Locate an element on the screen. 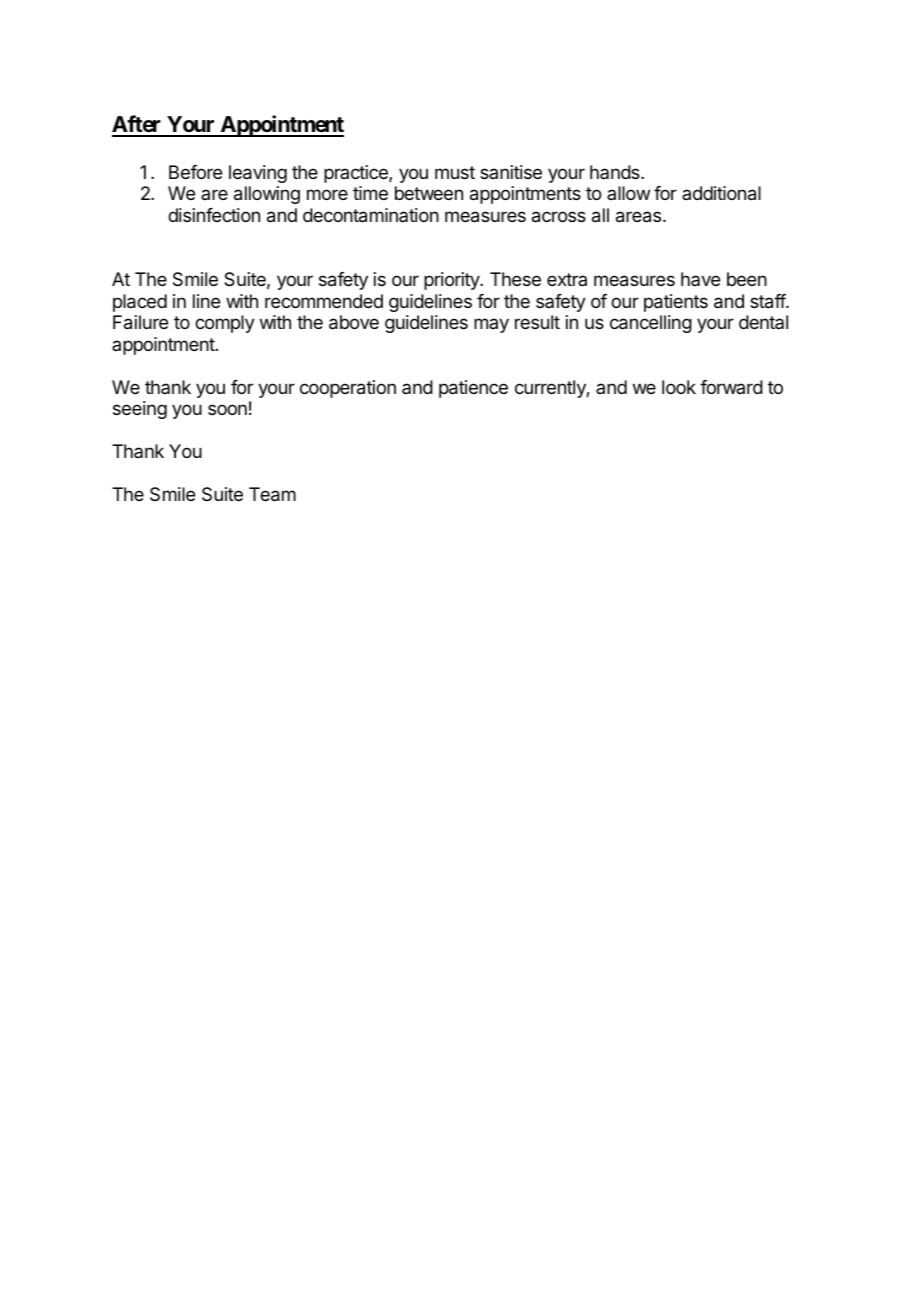  forward is located at coordinates (731, 387).
